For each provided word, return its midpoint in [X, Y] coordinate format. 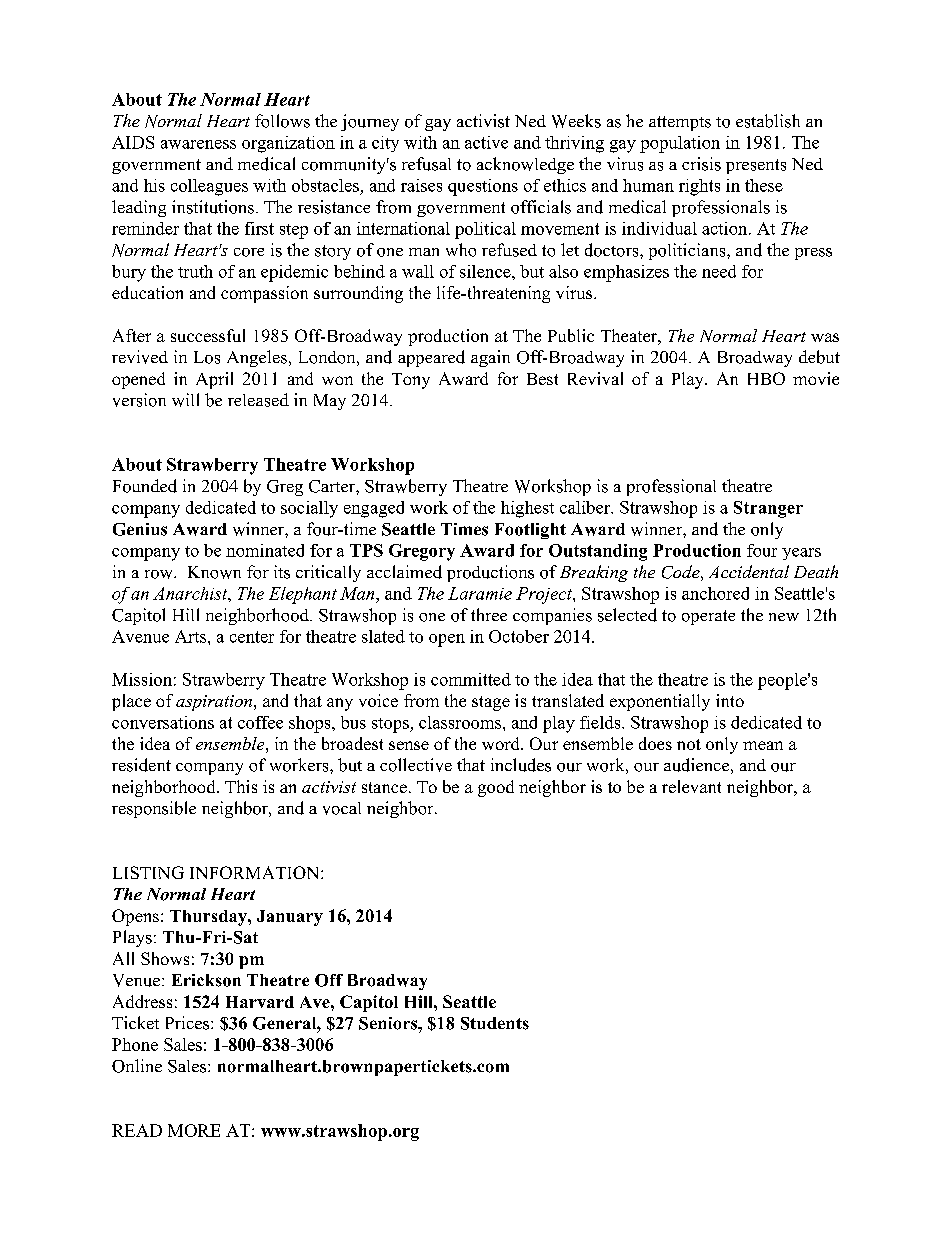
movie [816, 378]
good [496, 788]
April [214, 380]
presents [756, 166]
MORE [194, 1130]
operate [708, 617]
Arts [190, 636]
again [490, 358]
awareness [198, 144]
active [486, 142]
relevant [691, 786]
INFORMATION [256, 872]
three [489, 614]
